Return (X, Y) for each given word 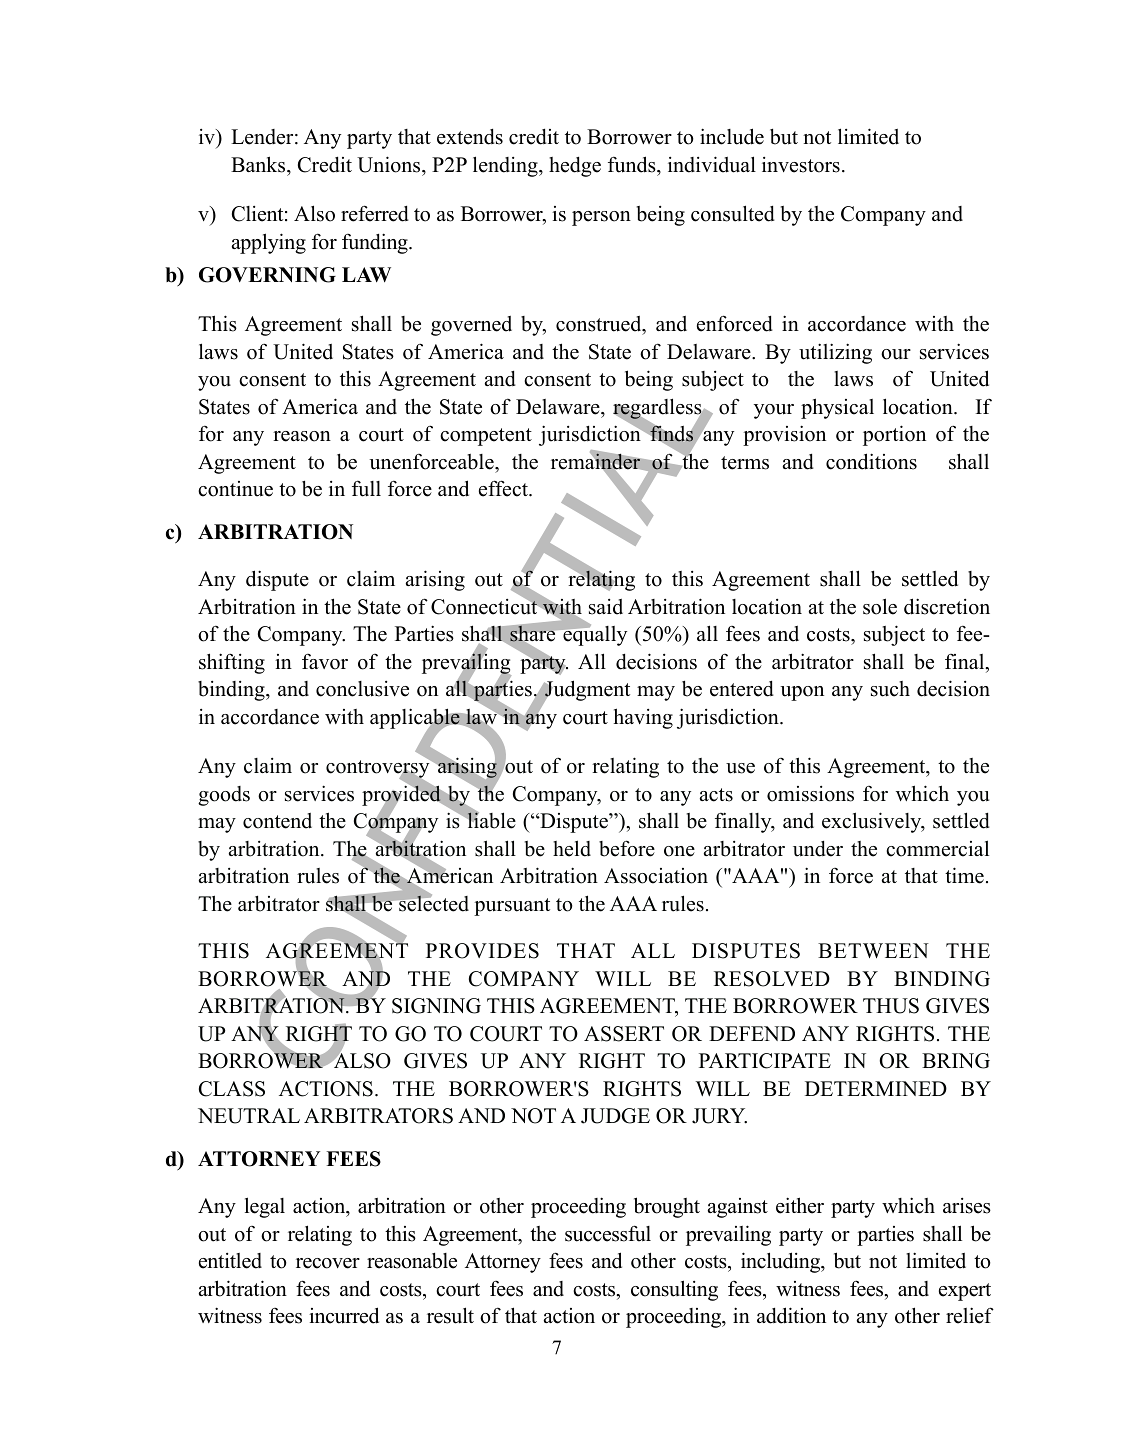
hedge (575, 167)
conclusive (362, 689)
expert (965, 1292)
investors (801, 165)
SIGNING (436, 1006)
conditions (871, 461)
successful (608, 1233)
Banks (259, 164)
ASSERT (624, 1034)
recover (328, 1263)
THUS (891, 1006)
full (366, 488)
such (890, 689)
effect (504, 488)
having (643, 718)
